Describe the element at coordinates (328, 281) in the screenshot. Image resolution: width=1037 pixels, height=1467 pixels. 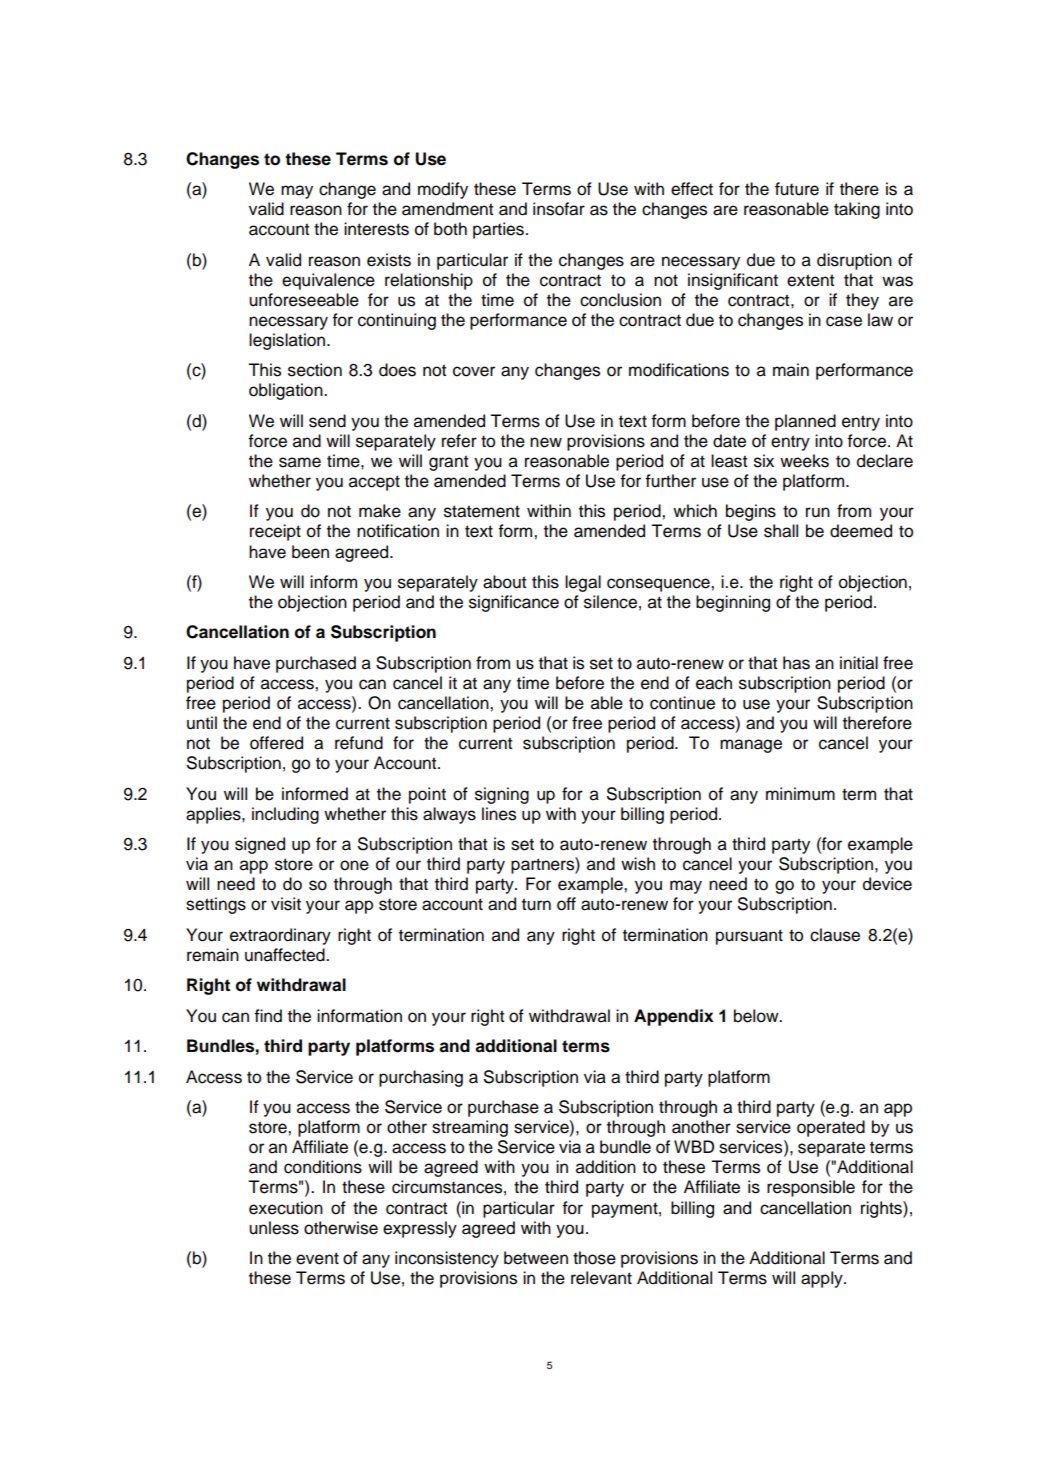
I see `equivalence` at that location.
